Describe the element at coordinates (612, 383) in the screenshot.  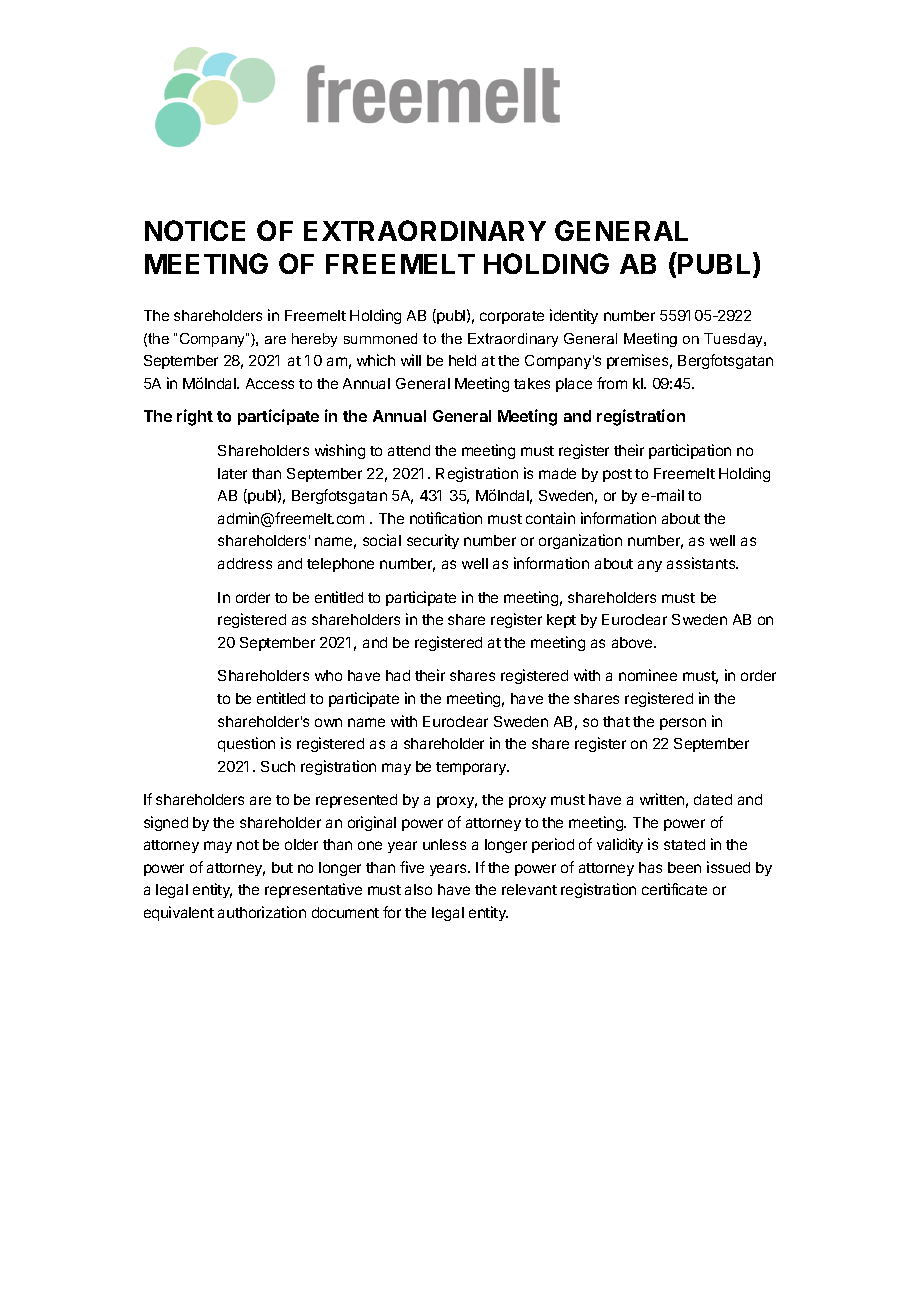
I see `from` at that location.
